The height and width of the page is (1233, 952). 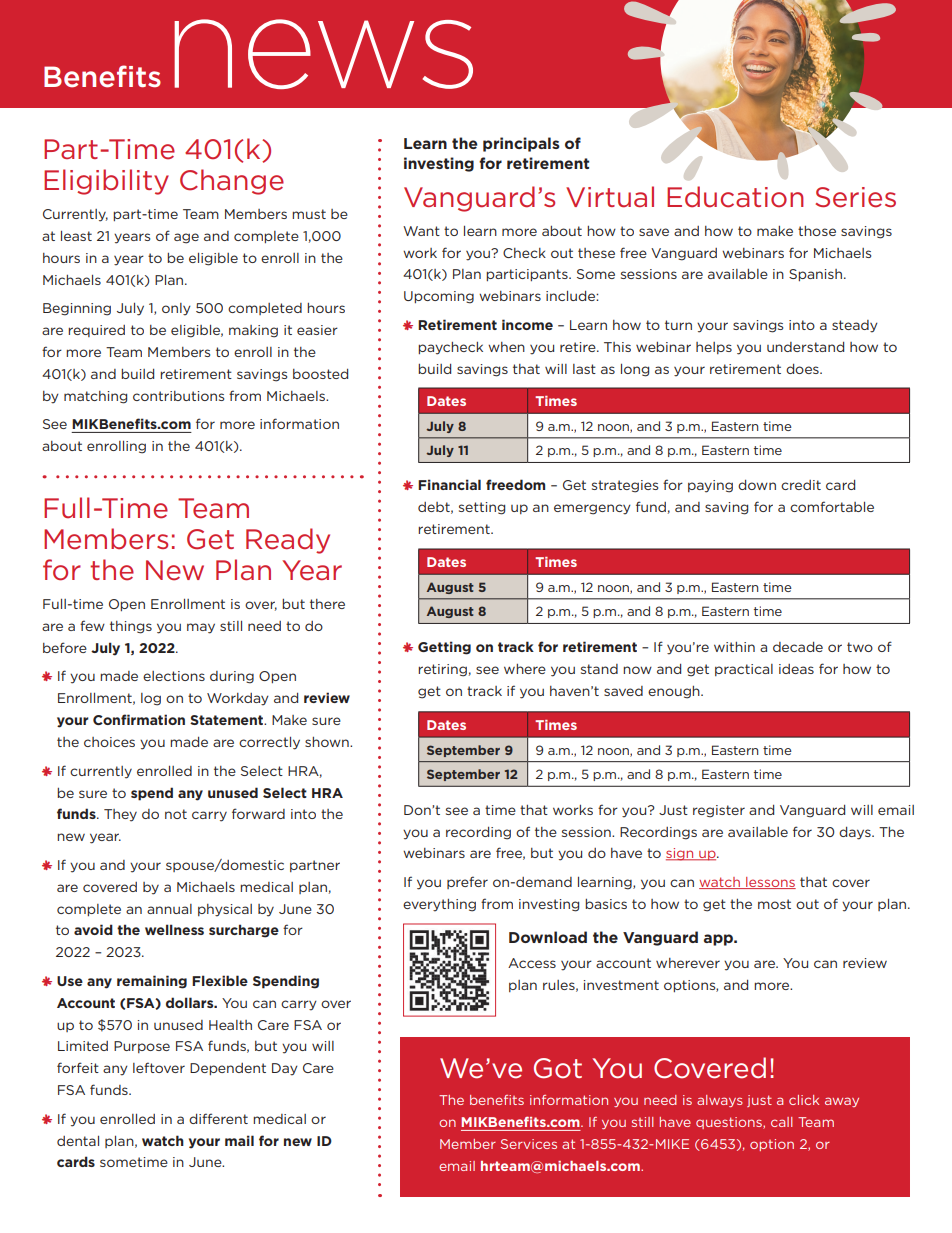 What do you see at coordinates (734, 647) in the page?
I see `within` at bounding box center [734, 647].
